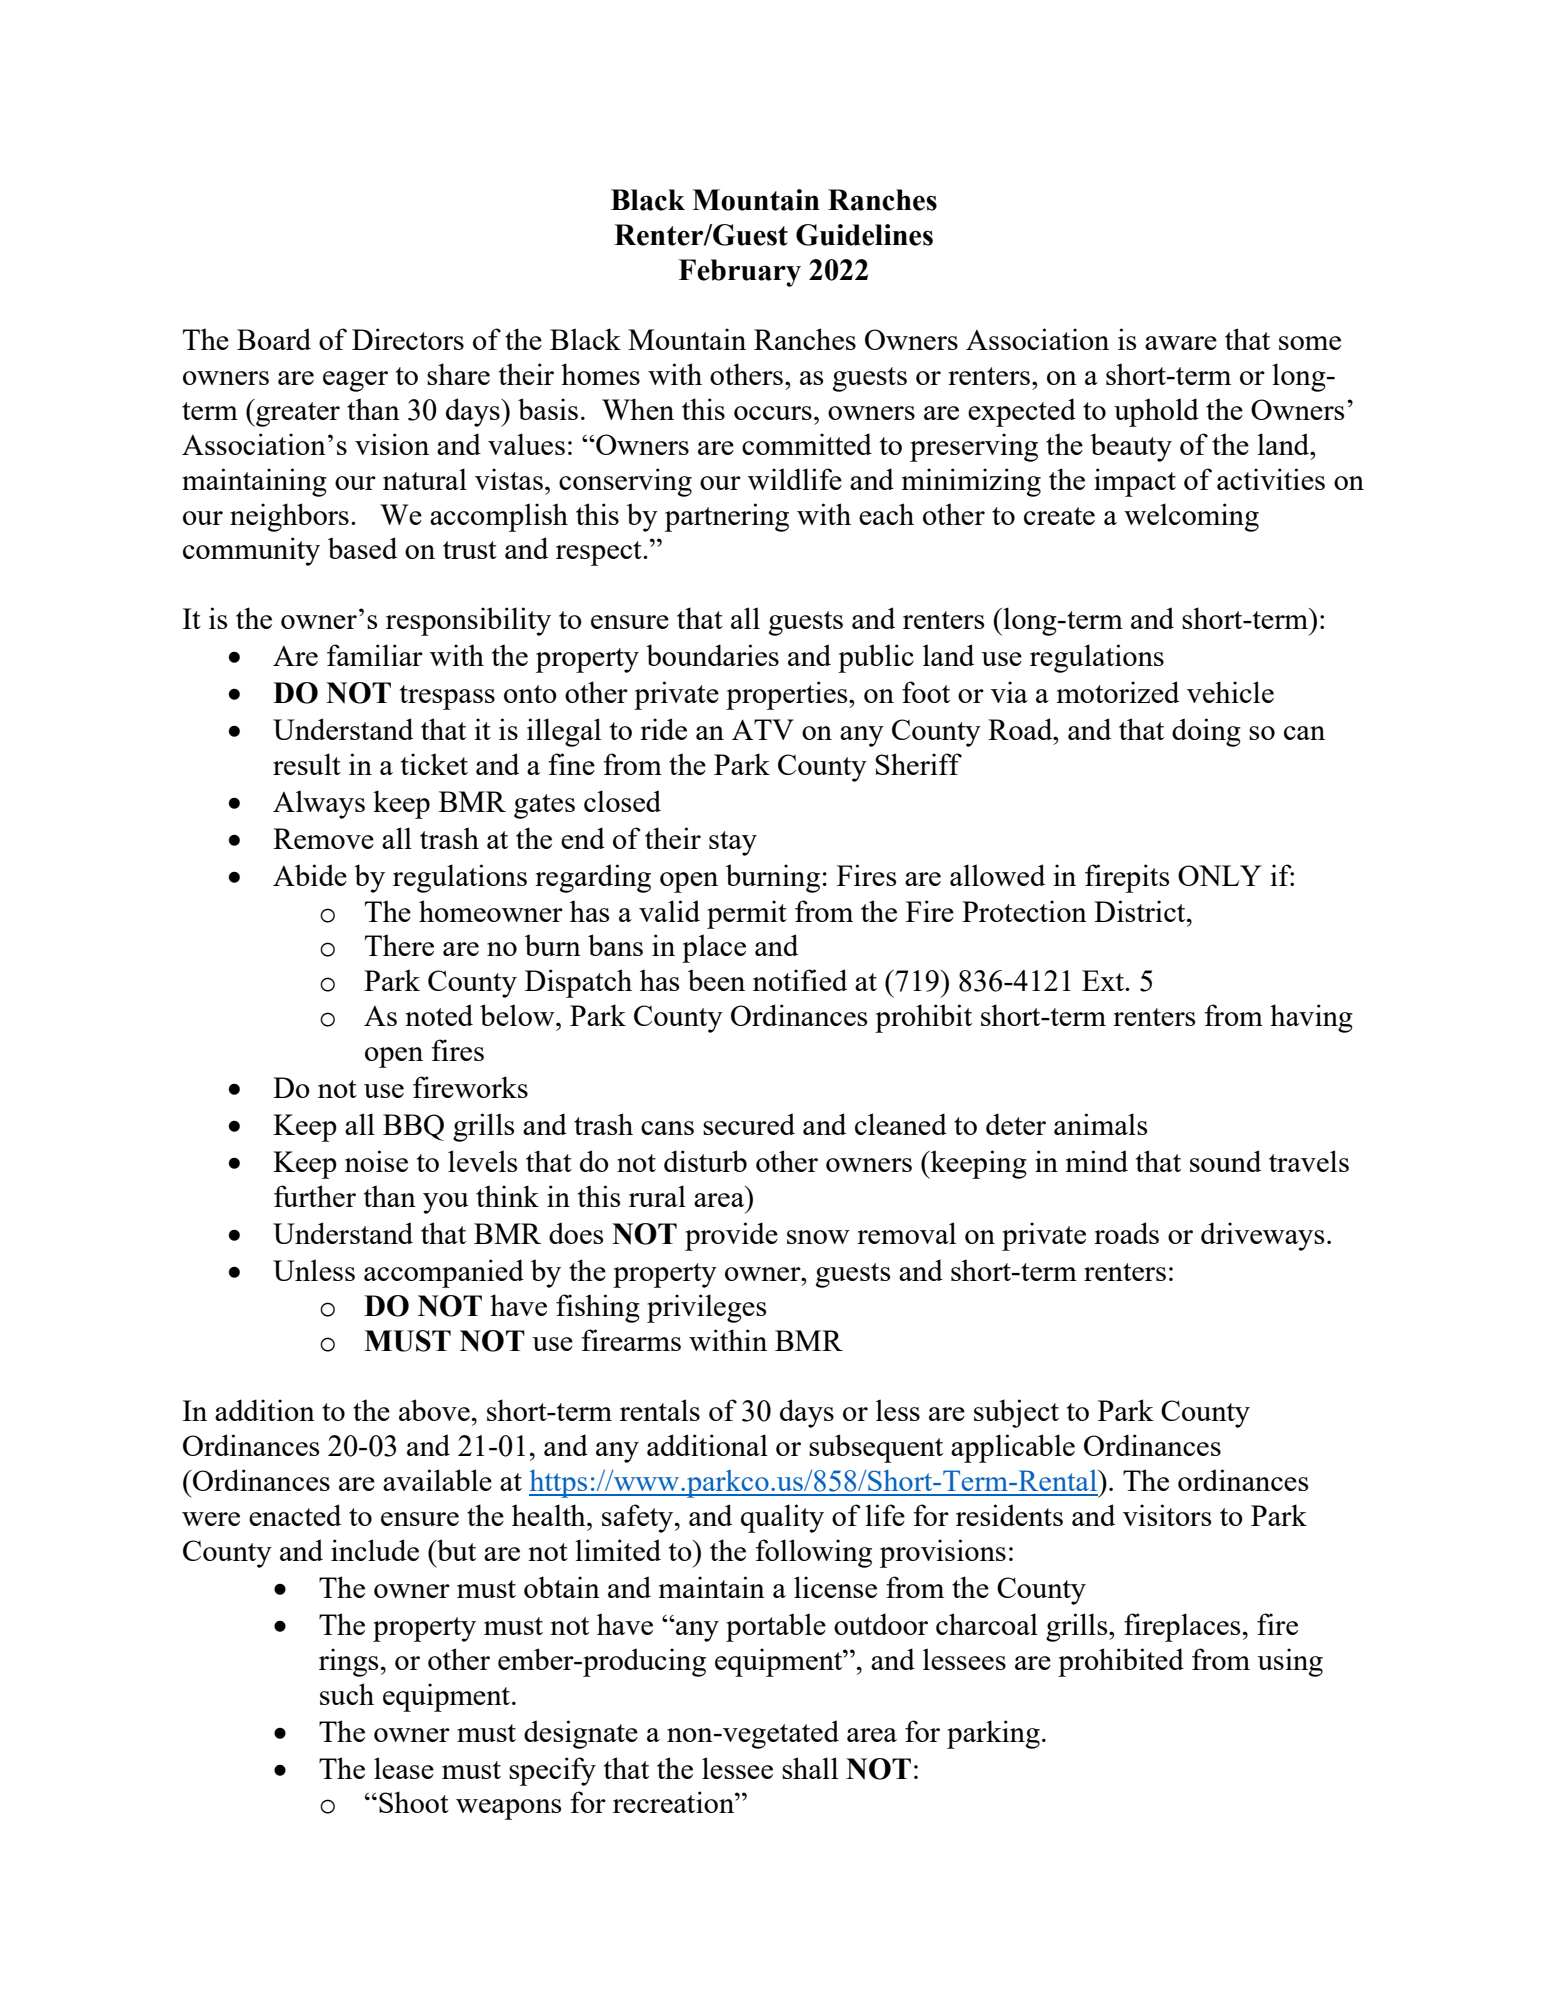  What do you see at coordinates (444, 1273) in the screenshot?
I see `accompanied` at bounding box center [444, 1273].
